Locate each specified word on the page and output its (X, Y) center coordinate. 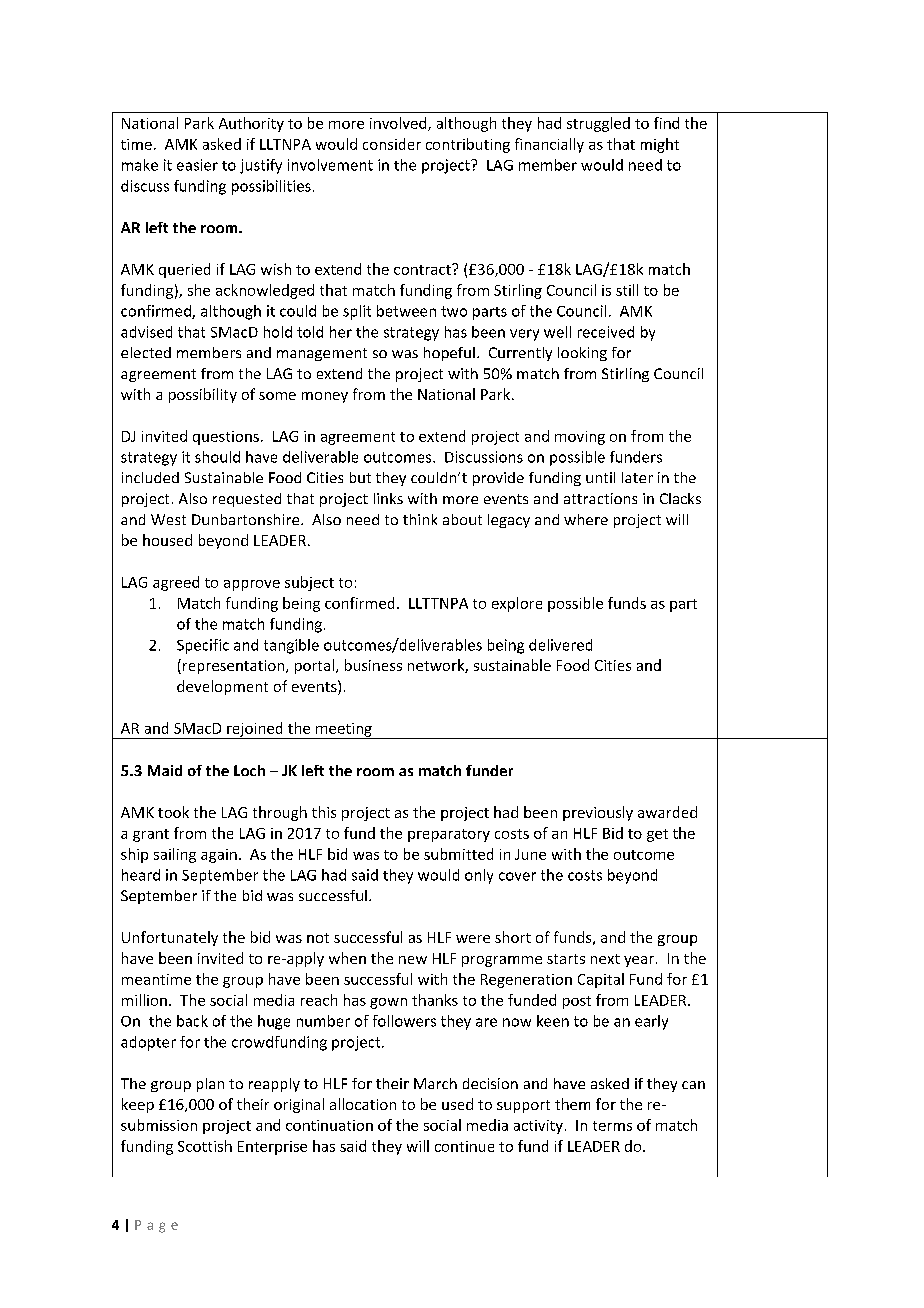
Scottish (205, 1146)
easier (197, 165)
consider (392, 144)
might (660, 145)
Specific (203, 646)
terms (612, 1126)
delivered (560, 645)
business (373, 665)
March (435, 1083)
